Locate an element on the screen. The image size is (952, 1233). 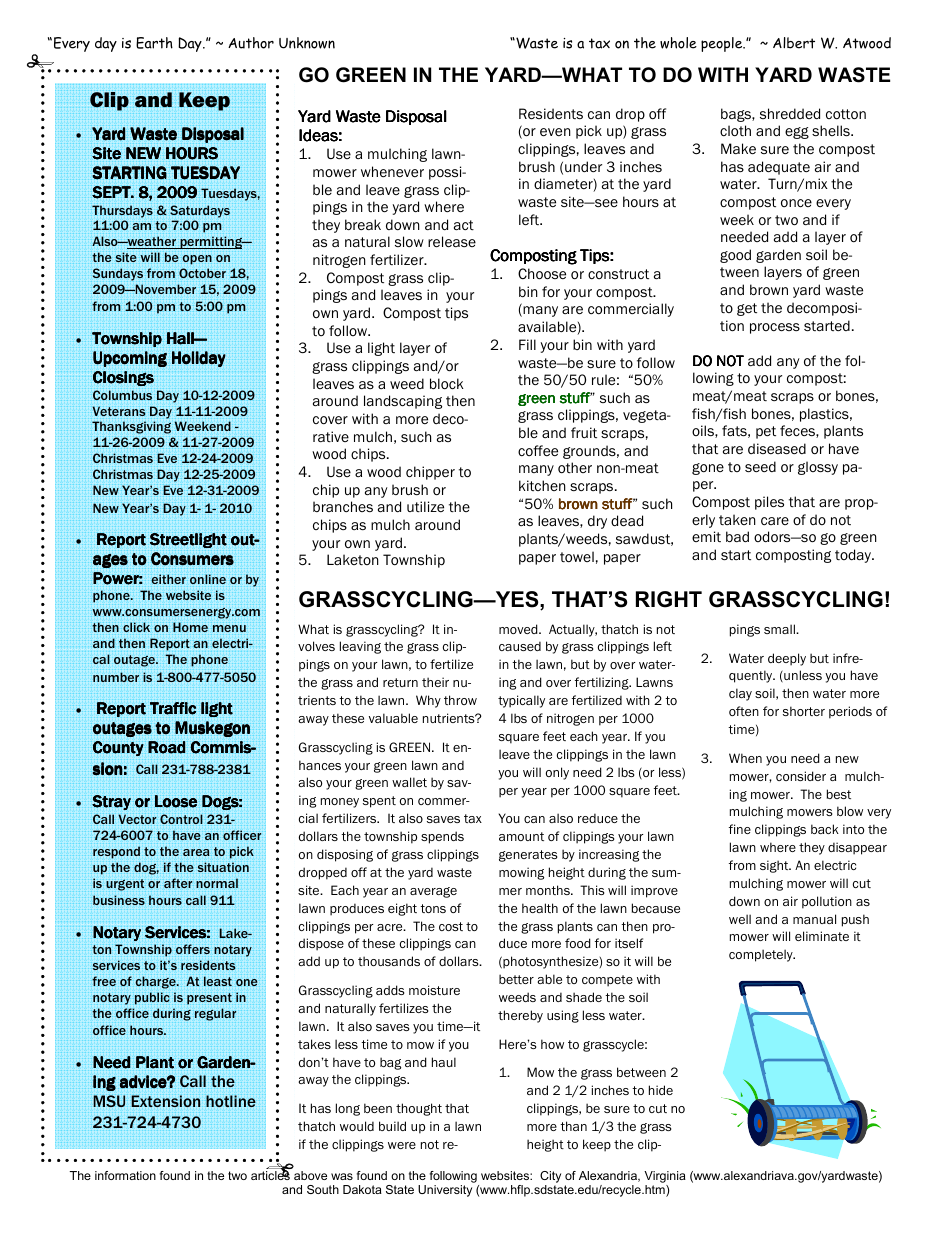
articles is located at coordinates (270, 1174).
